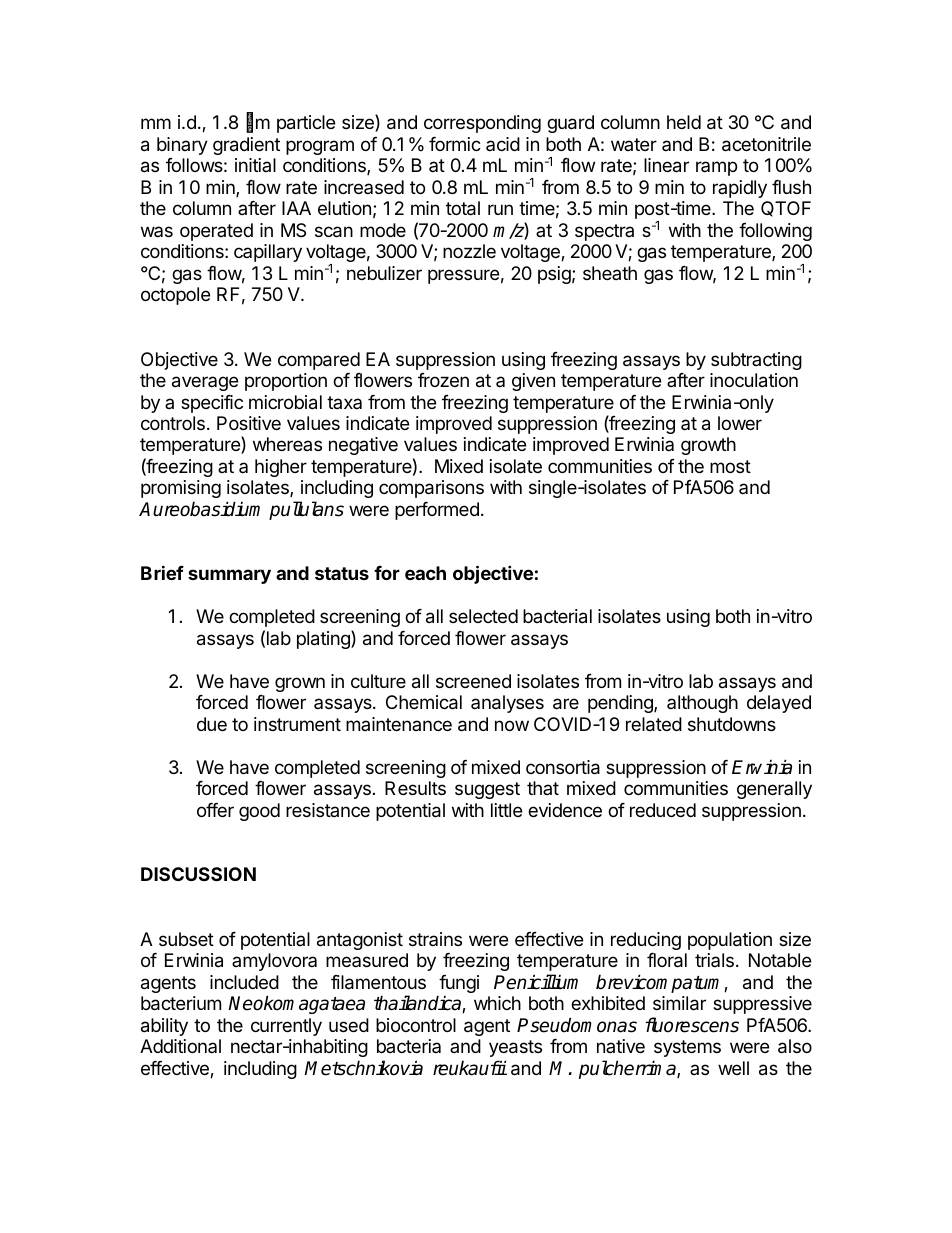  I want to click on subtracting, so click(756, 361).
